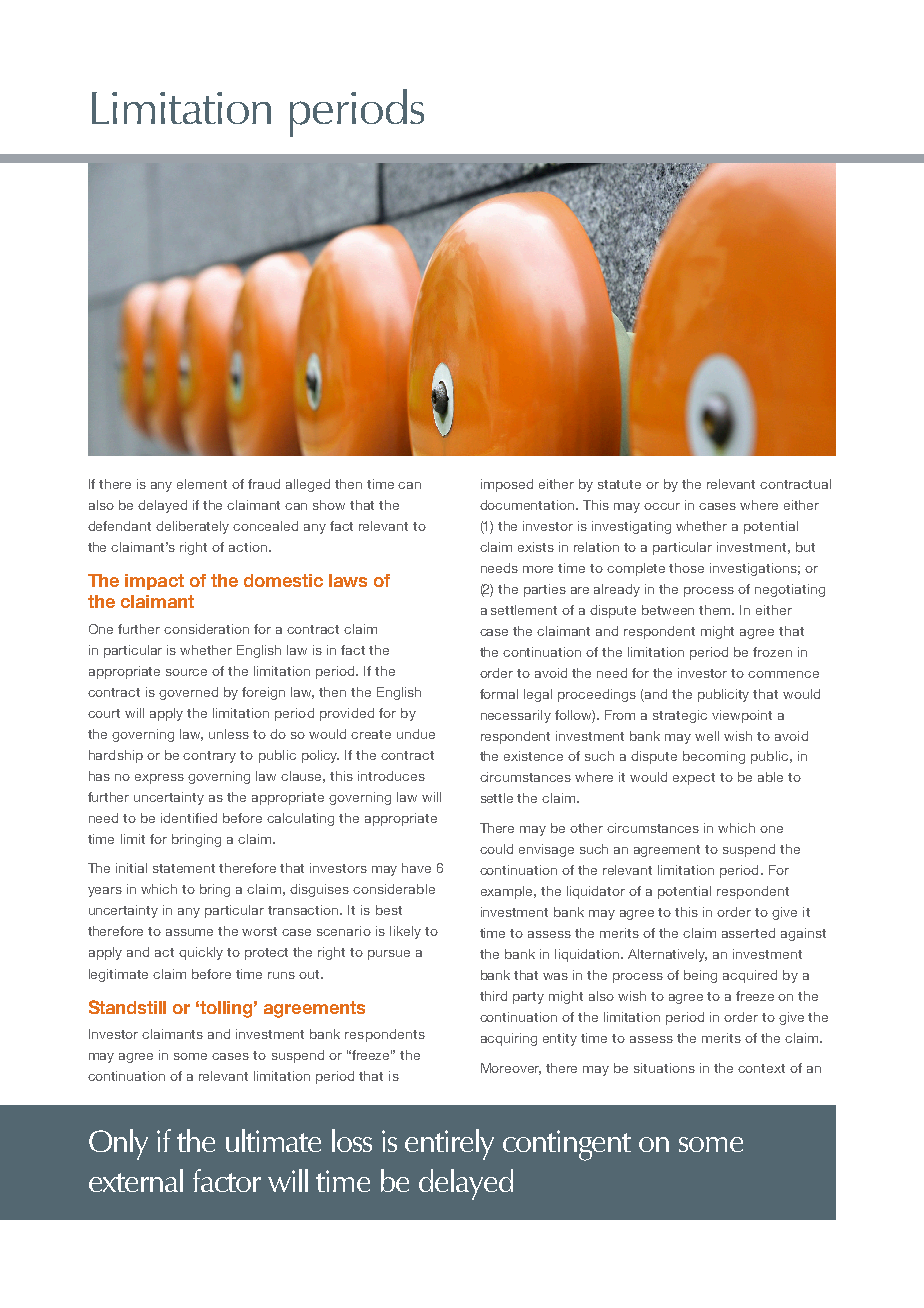 The image size is (924, 1308). Describe the element at coordinates (405, 932) in the page. I see `likely` at that location.
